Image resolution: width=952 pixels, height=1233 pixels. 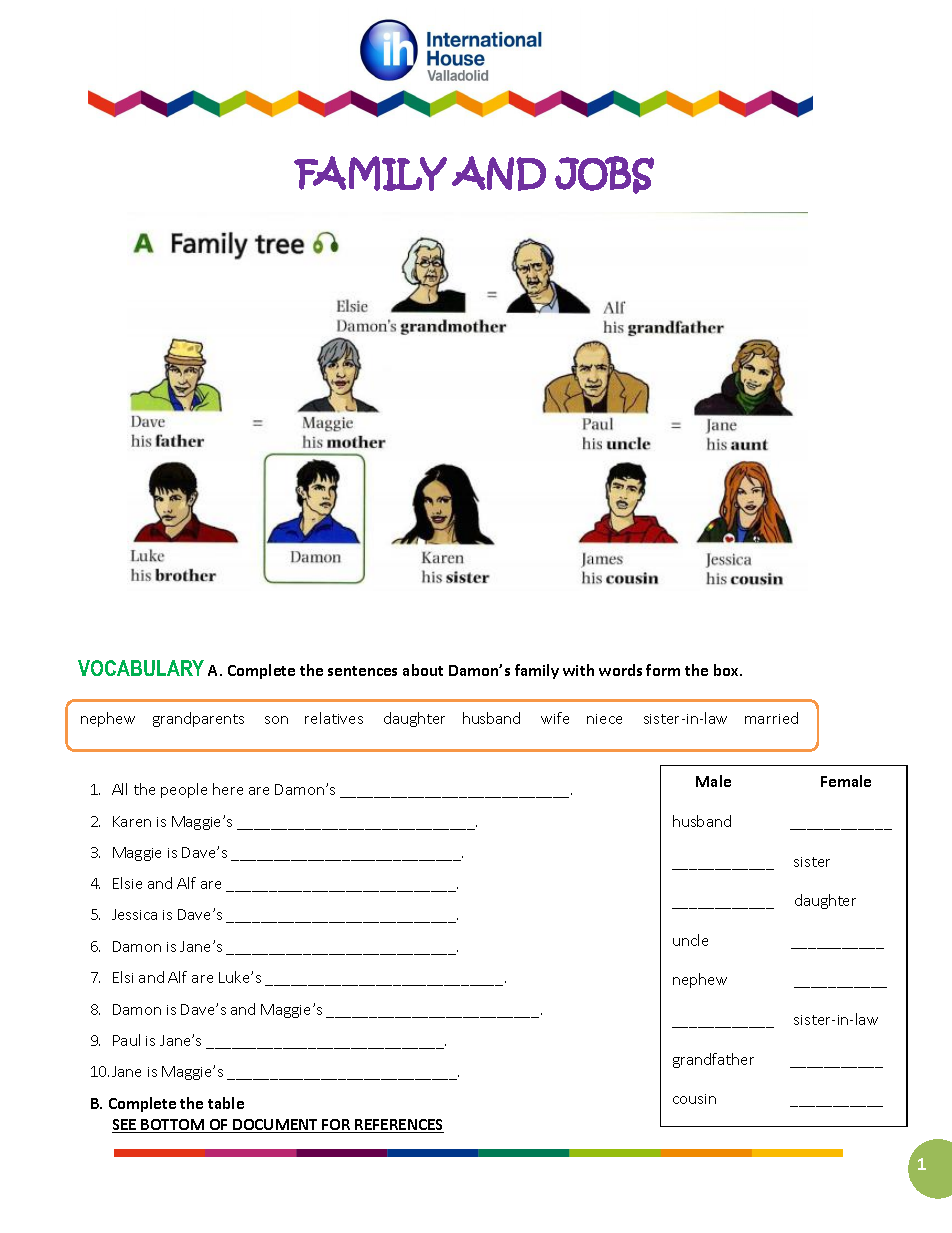 I want to click on uncle, so click(x=690, y=940).
